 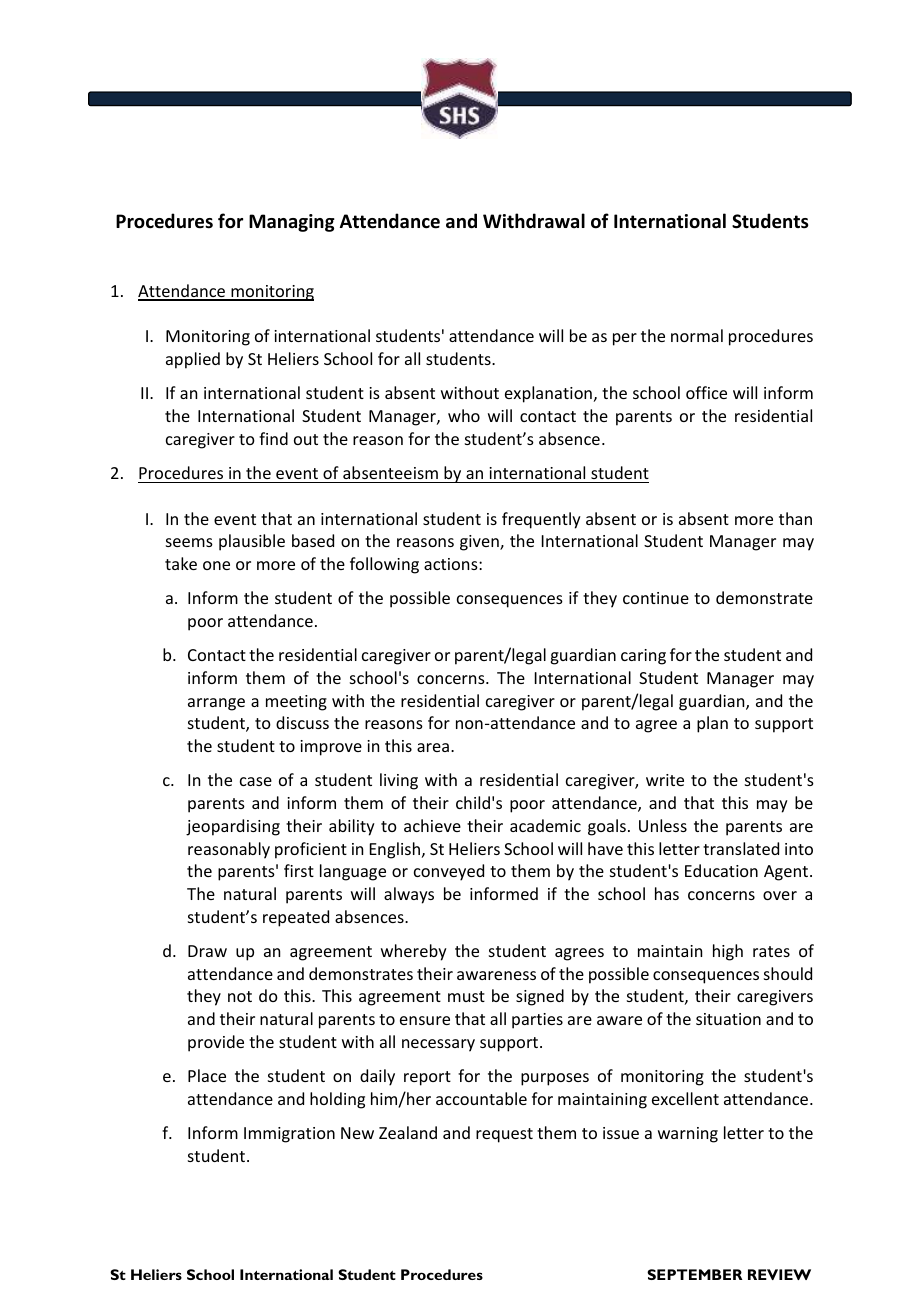 What do you see at coordinates (292, 223) in the document?
I see `Managing` at bounding box center [292, 223].
